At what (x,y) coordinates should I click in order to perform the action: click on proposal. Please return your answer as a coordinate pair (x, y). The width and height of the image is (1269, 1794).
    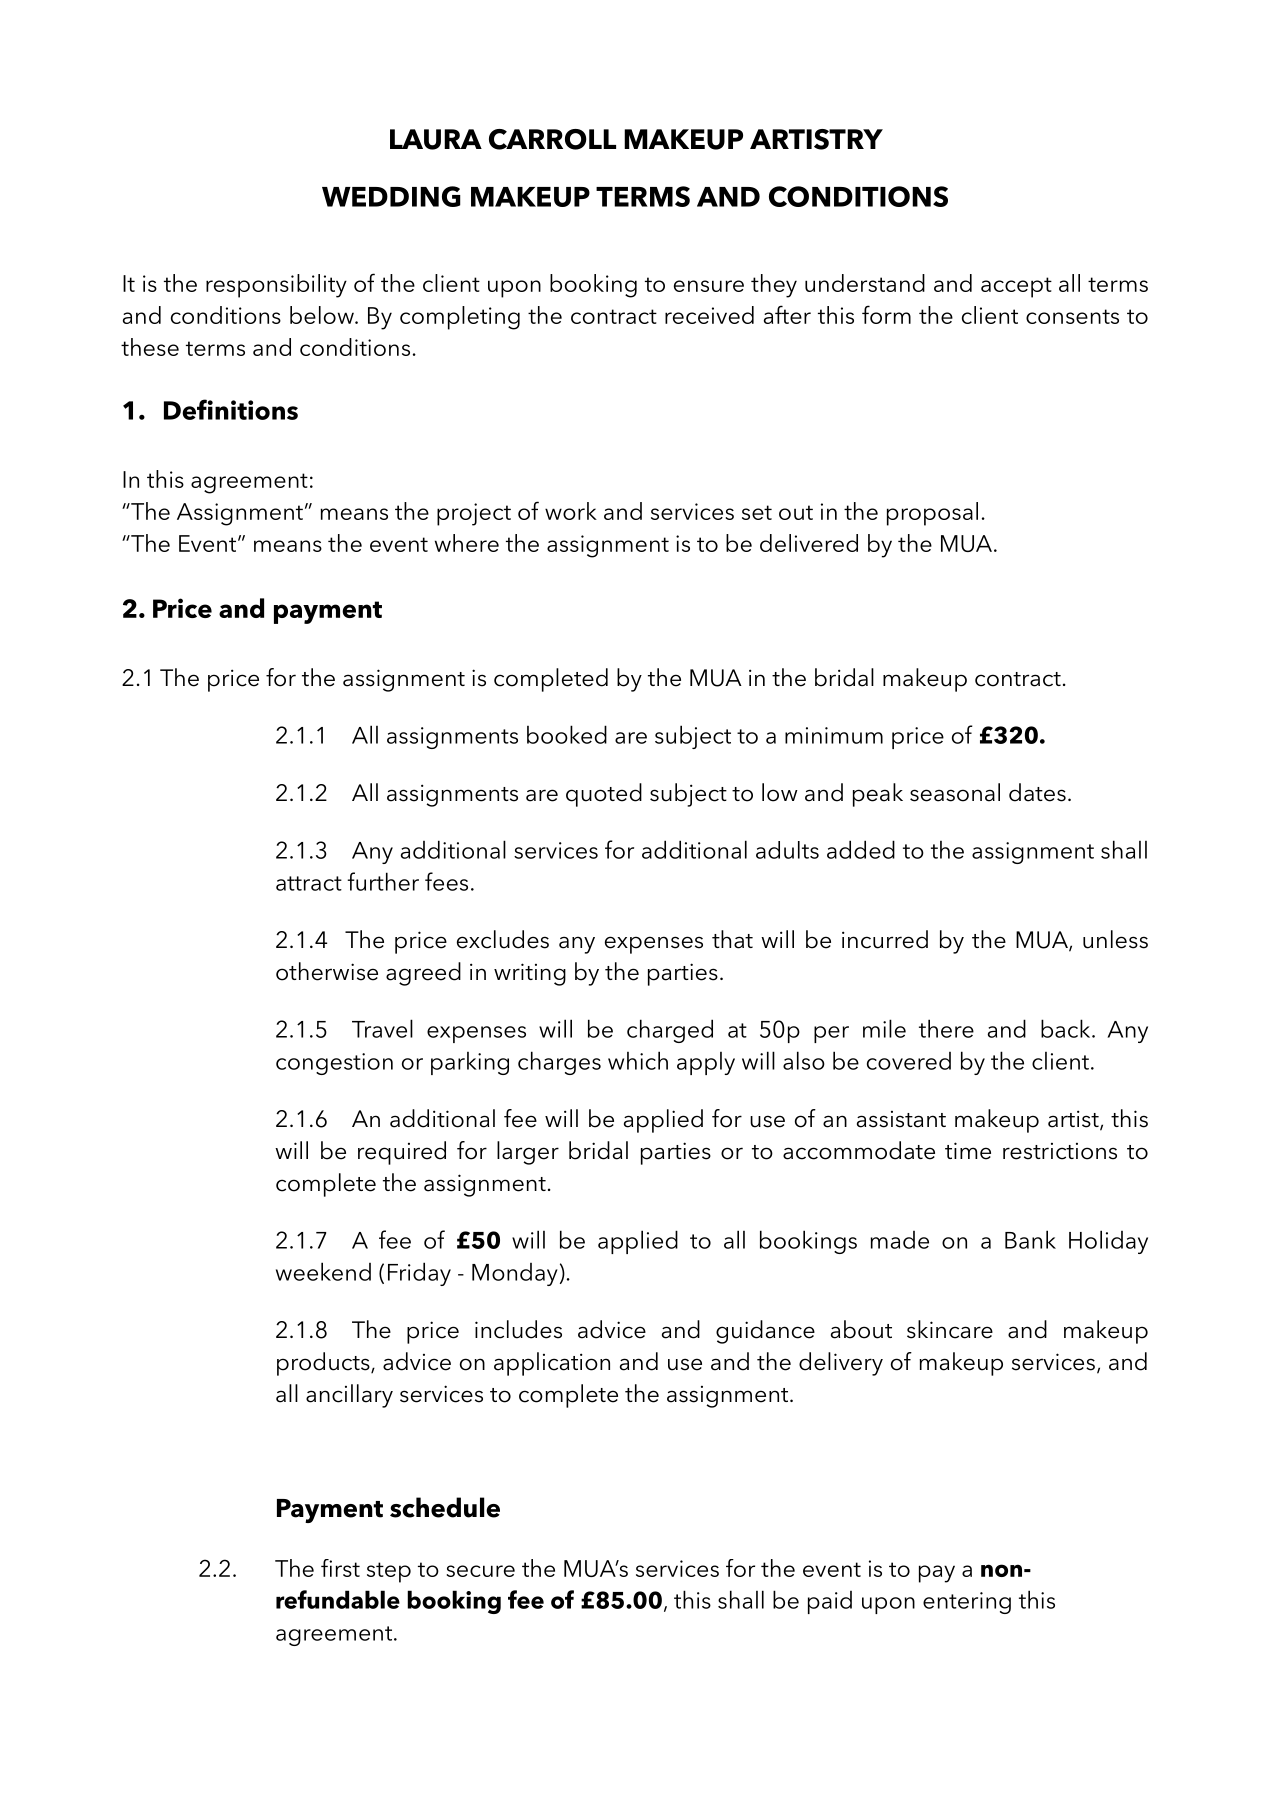
    Looking at the image, I should click on (932, 514).
